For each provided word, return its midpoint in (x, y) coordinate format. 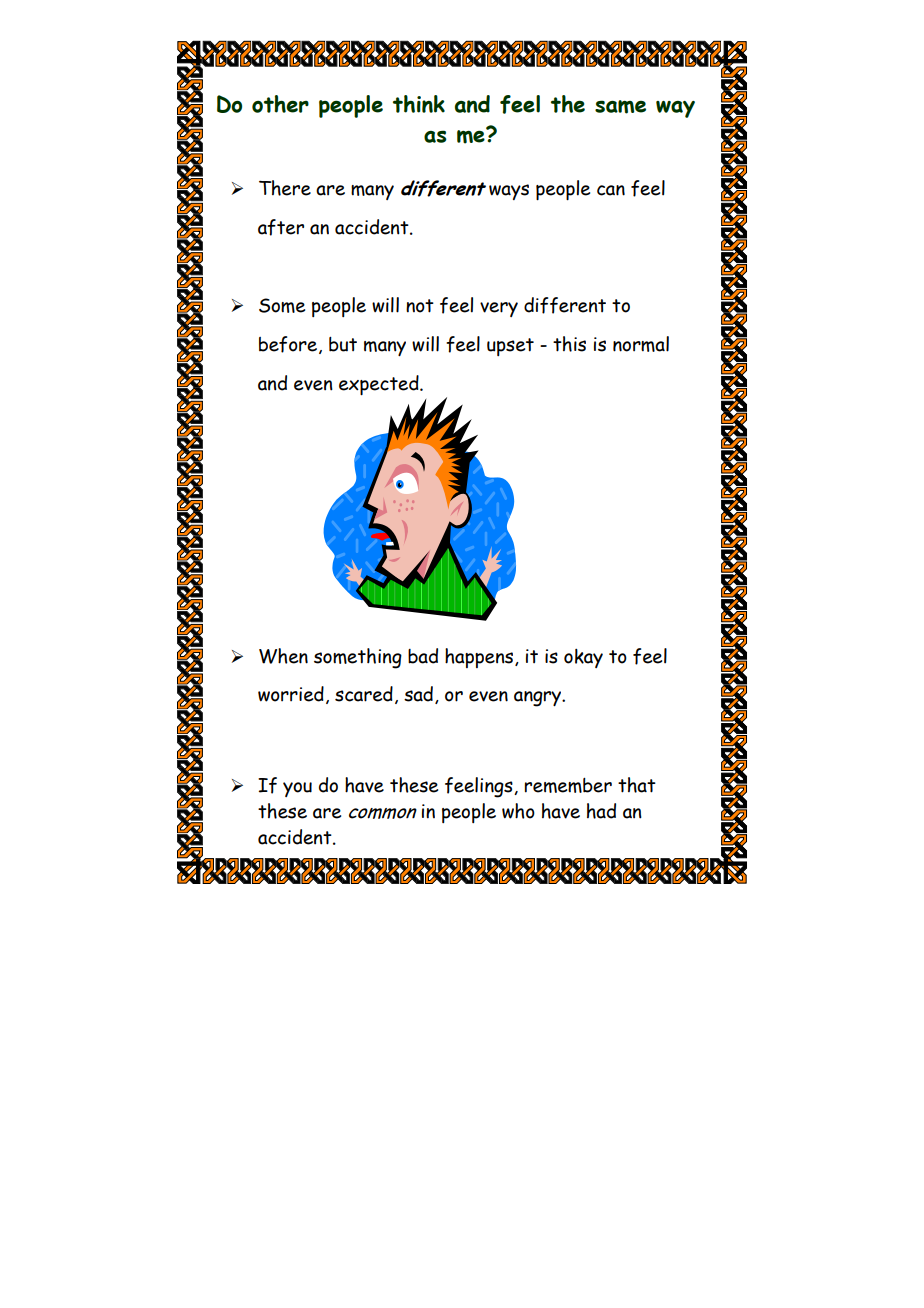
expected (380, 385)
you (297, 789)
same (620, 107)
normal (641, 344)
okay (583, 658)
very (499, 309)
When (283, 656)
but (343, 344)
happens (480, 658)
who (518, 811)
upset (510, 347)
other (280, 104)
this (569, 344)
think (419, 104)
